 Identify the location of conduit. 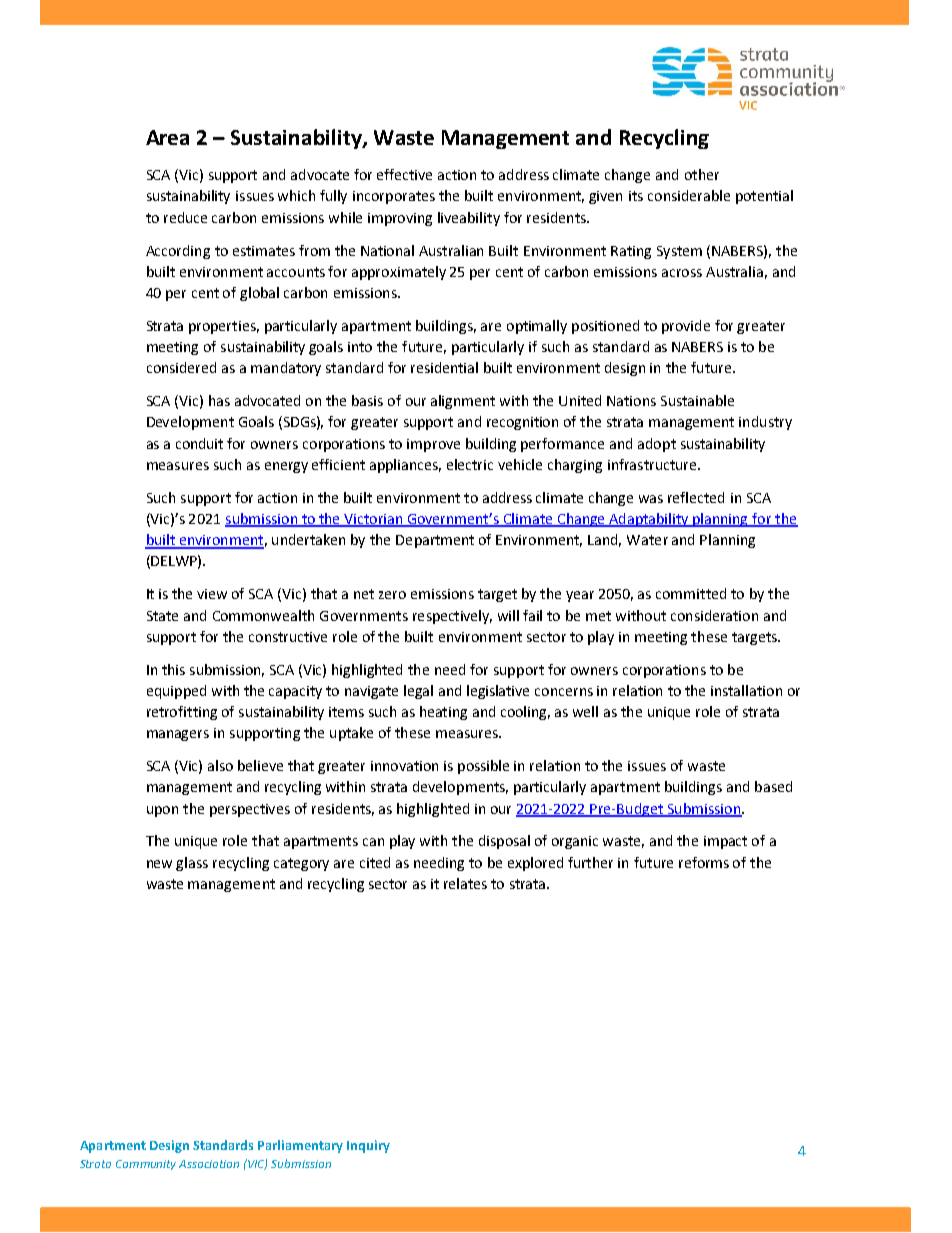
(199, 443).
